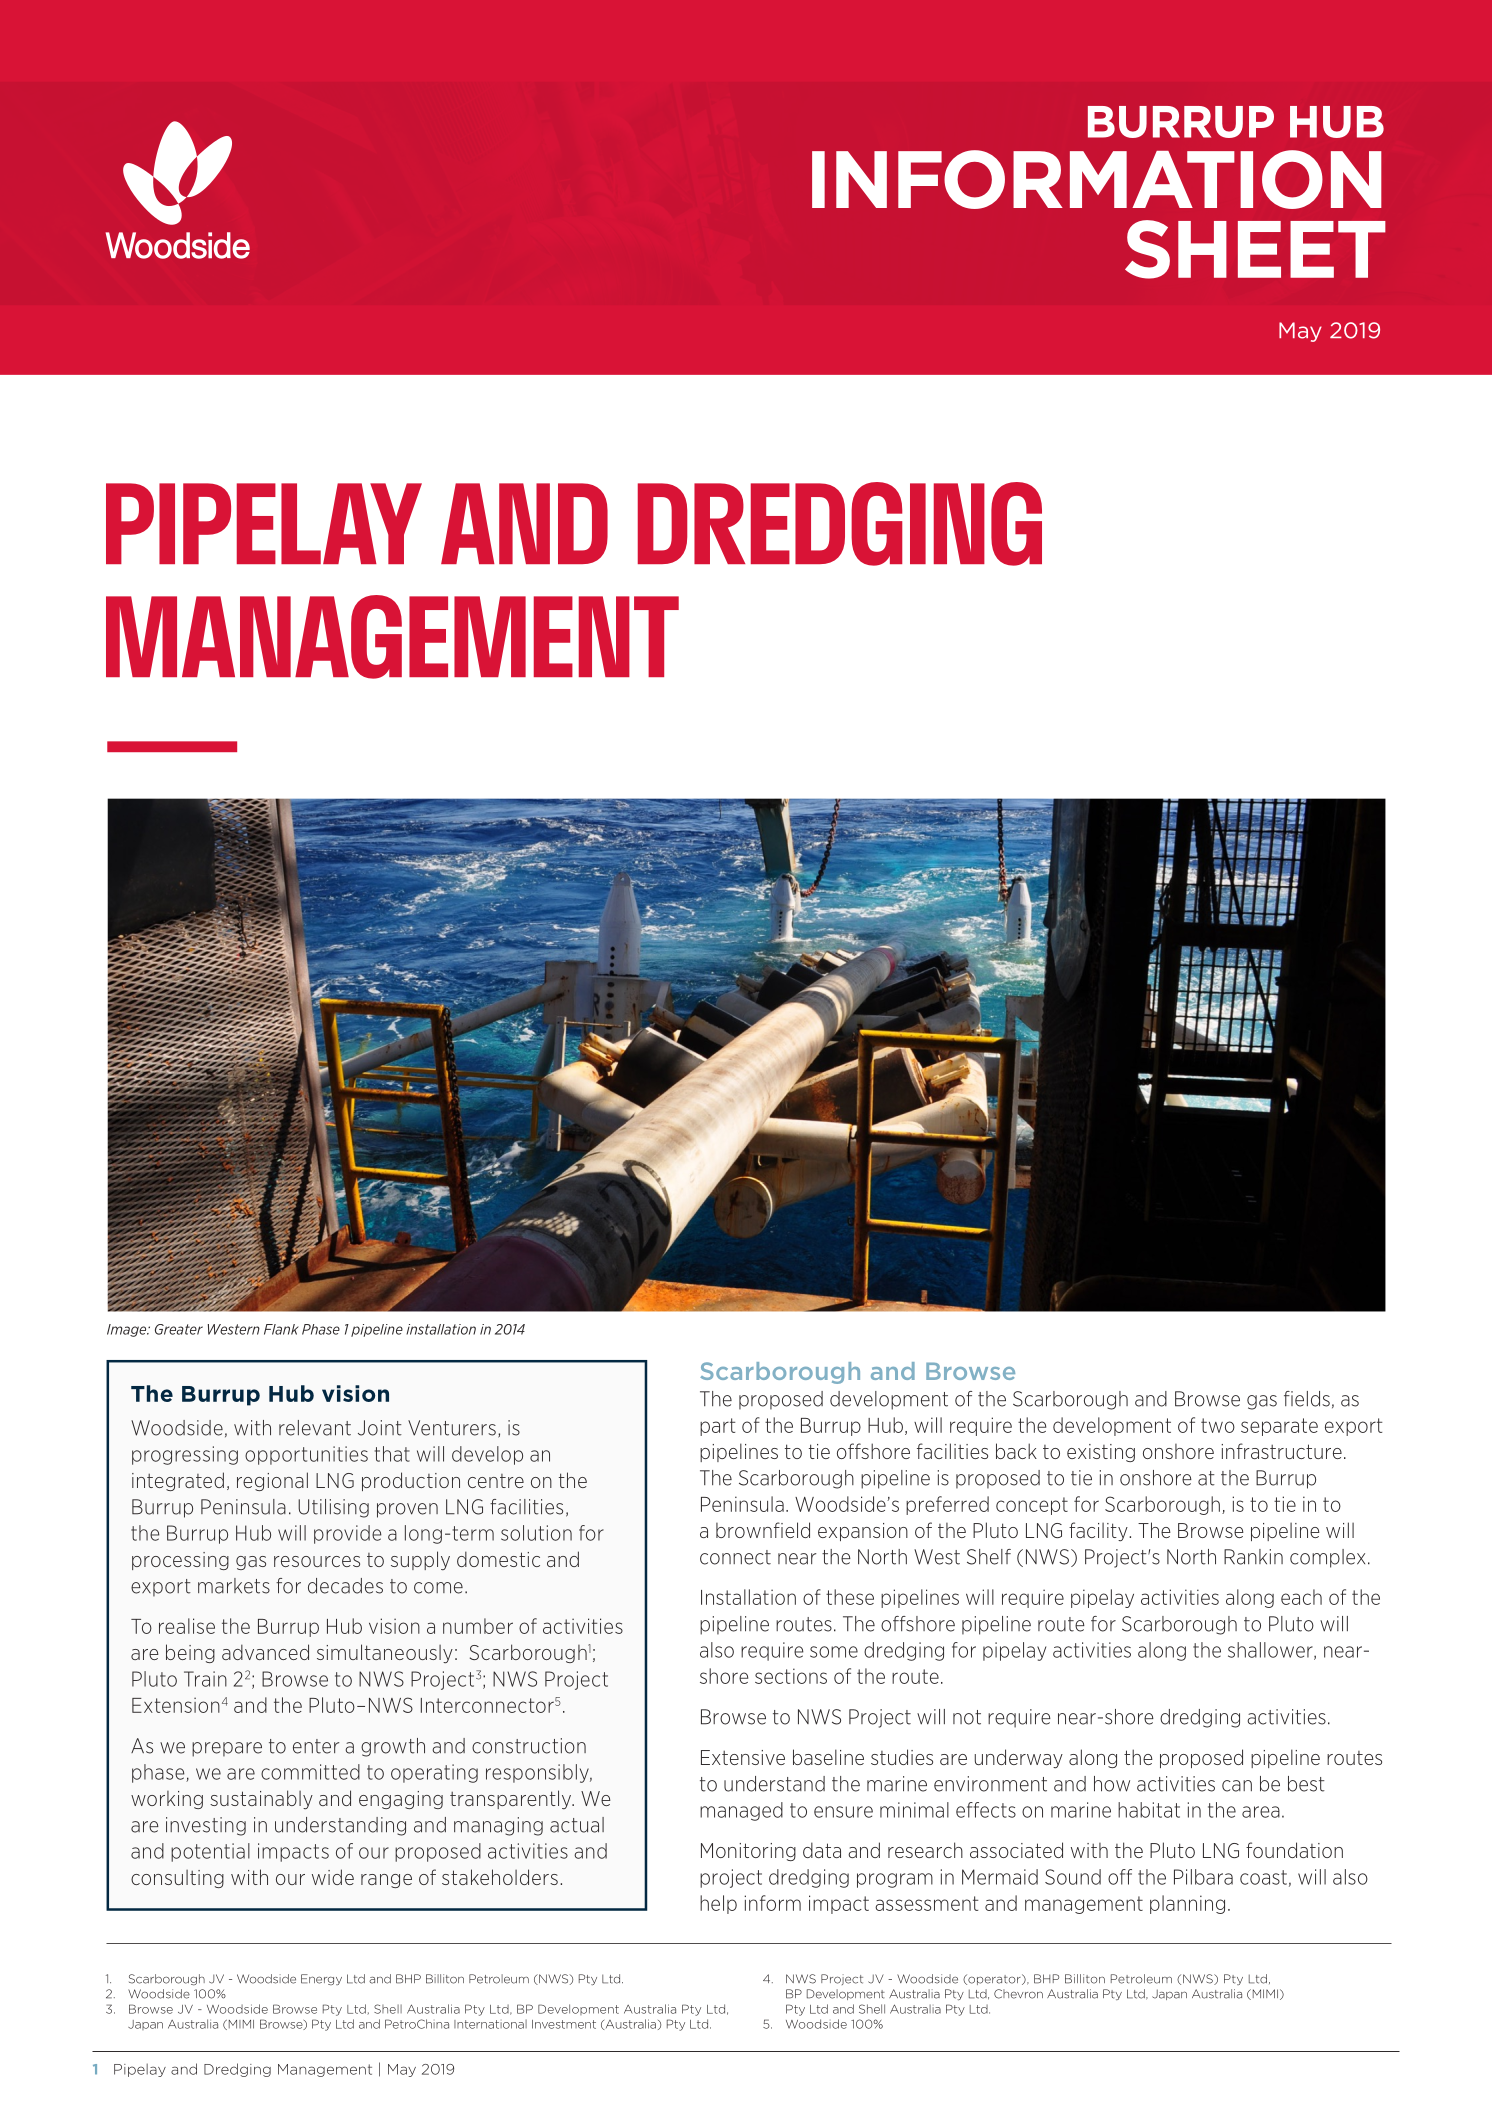  Describe the element at coordinates (1218, 1425) in the image. I see `two` at that location.
